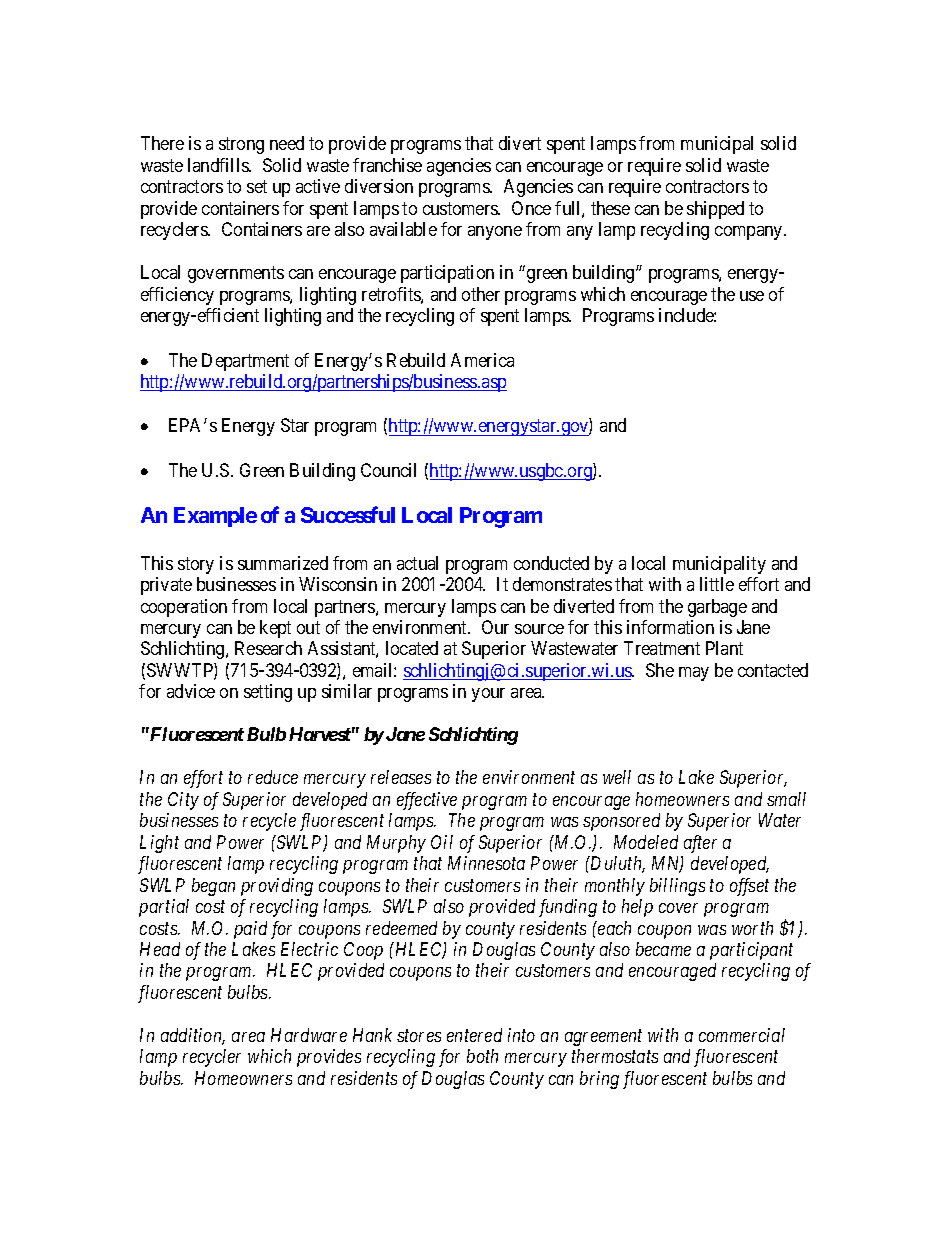 The image size is (952, 1233). What do you see at coordinates (717, 584) in the screenshot?
I see `little` at bounding box center [717, 584].
